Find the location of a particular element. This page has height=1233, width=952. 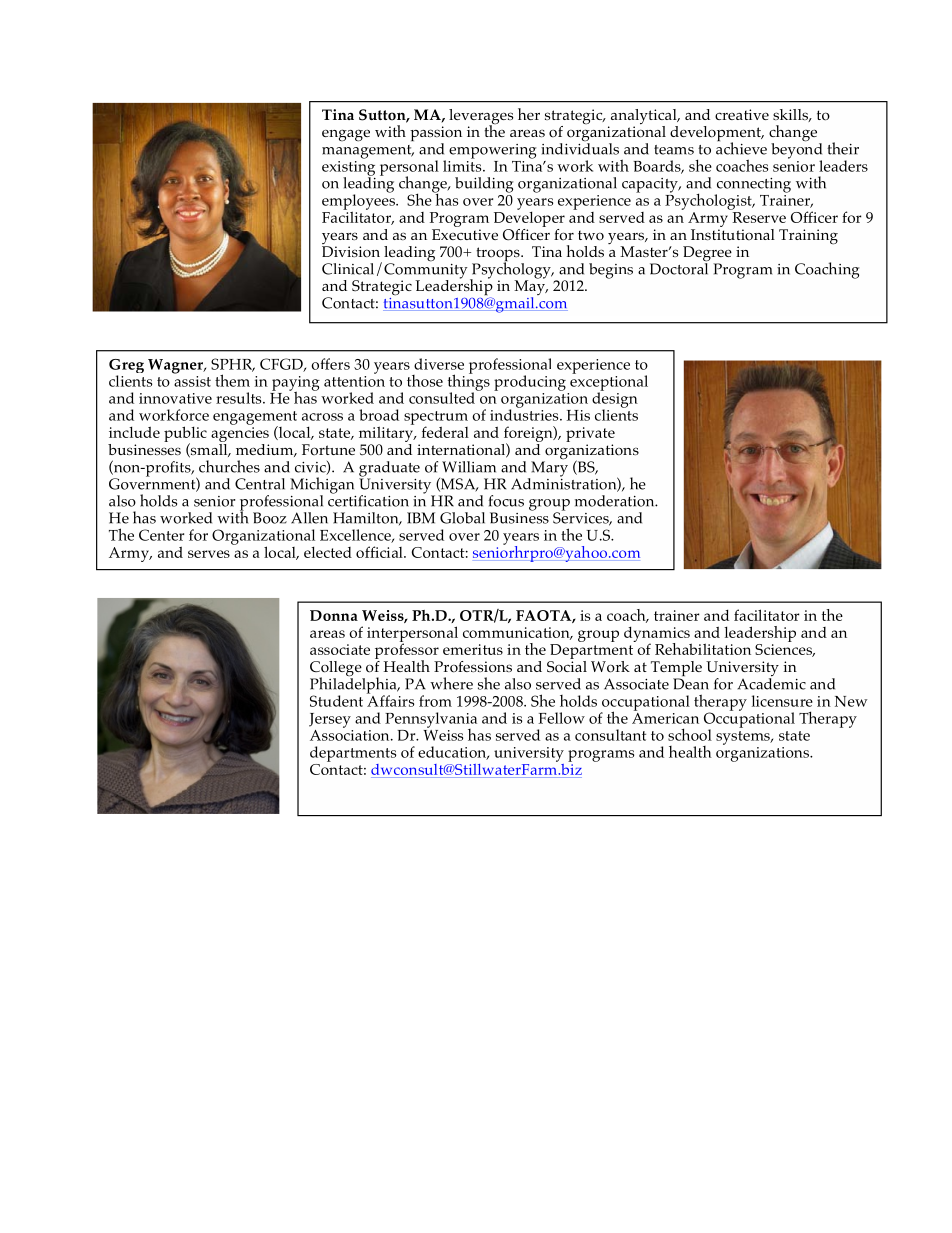

industries is located at coordinates (525, 414).
